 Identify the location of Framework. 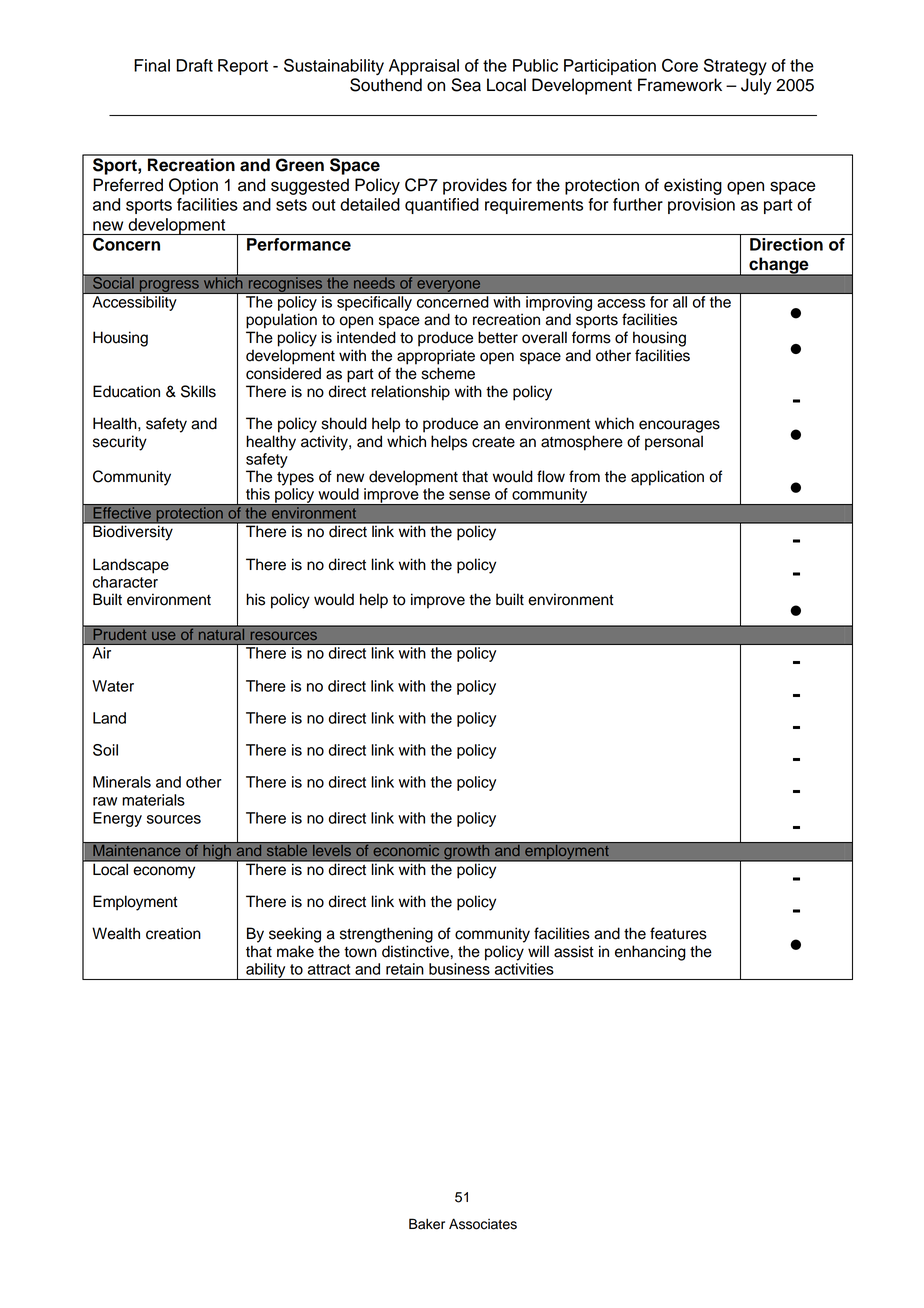
(680, 85).
